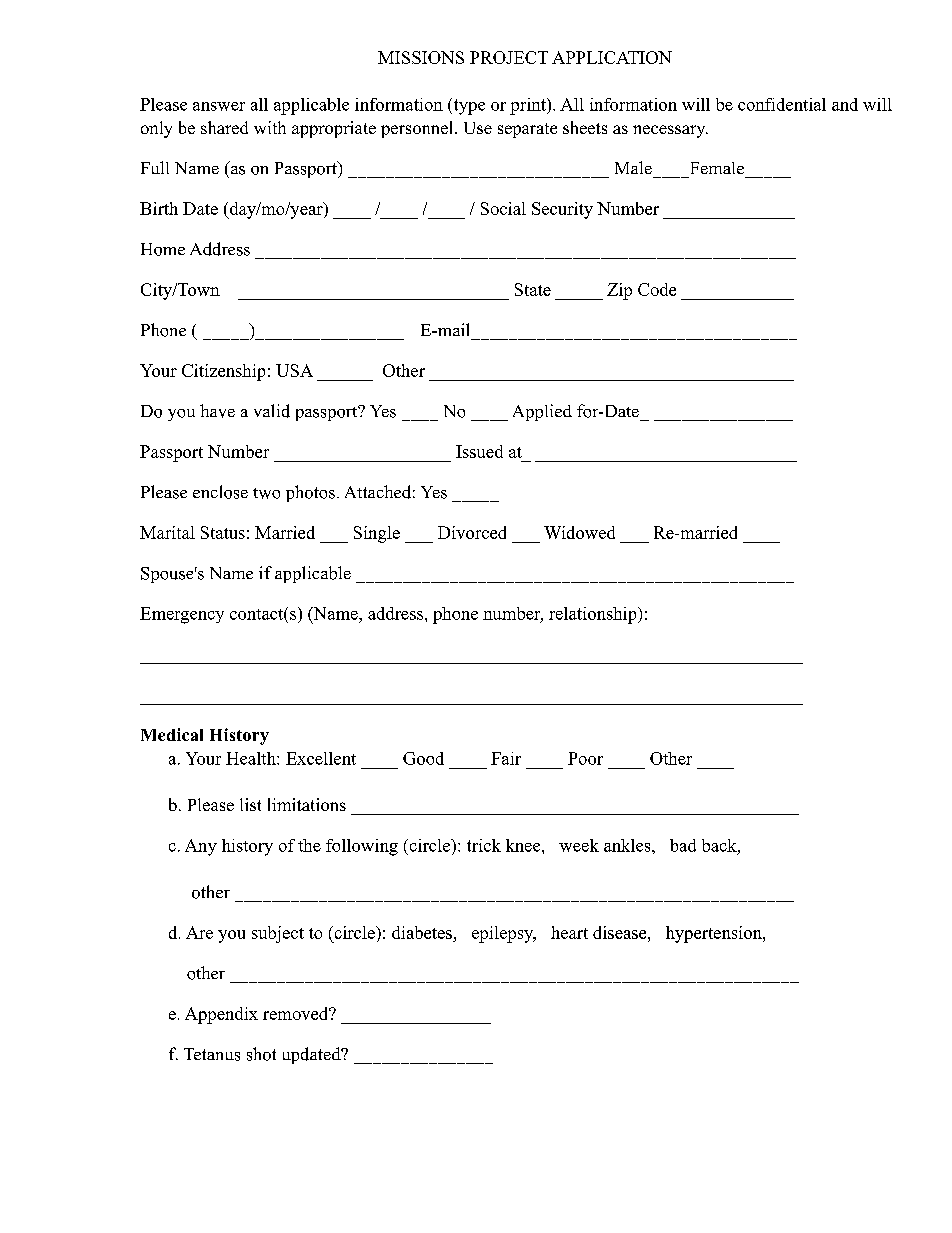 The height and width of the image is (1233, 952). Describe the element at coordinates (782, 104) in the image. I see `confidential` at that location.
